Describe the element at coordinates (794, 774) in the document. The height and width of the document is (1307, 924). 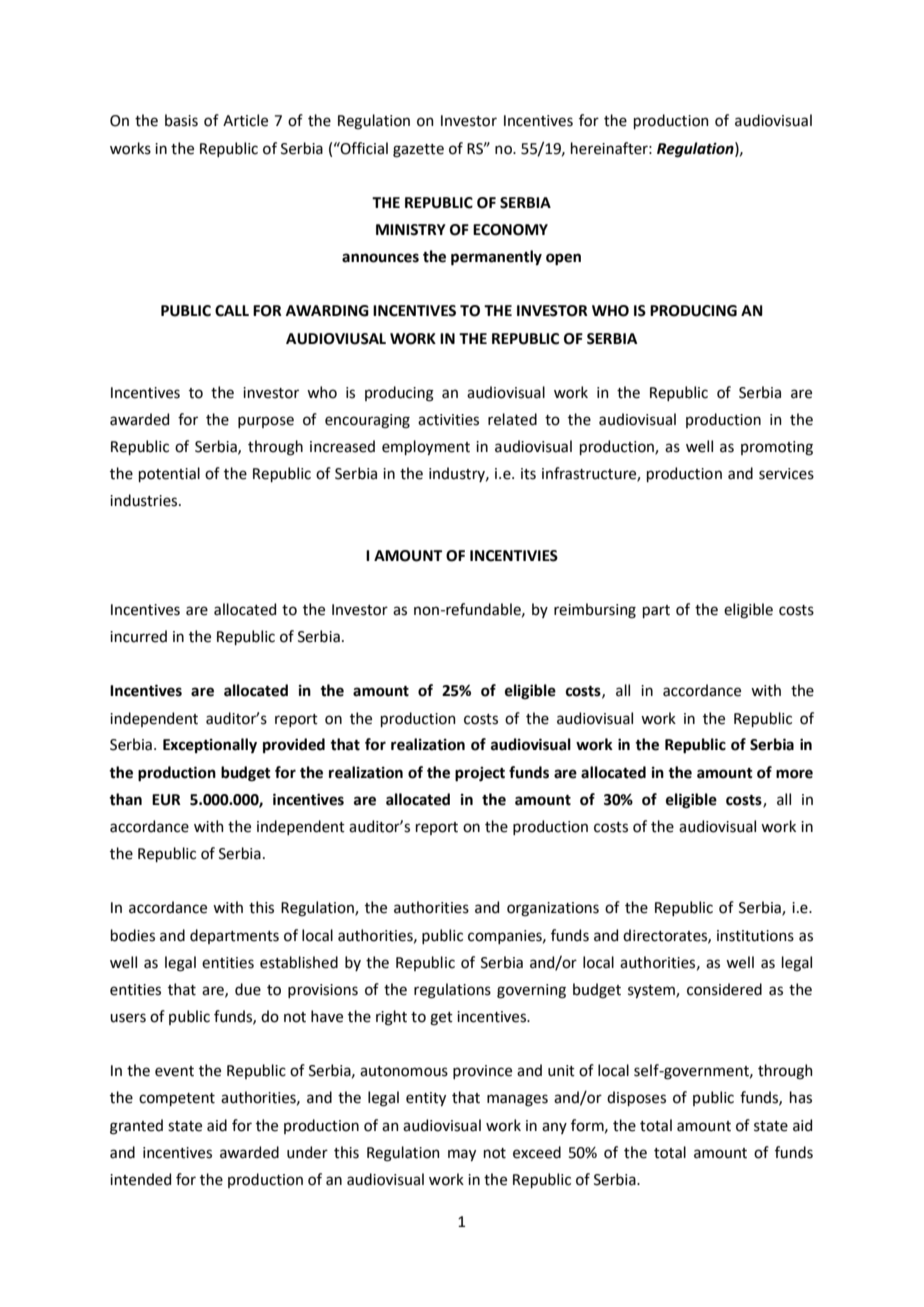
I see `more` at that location.
